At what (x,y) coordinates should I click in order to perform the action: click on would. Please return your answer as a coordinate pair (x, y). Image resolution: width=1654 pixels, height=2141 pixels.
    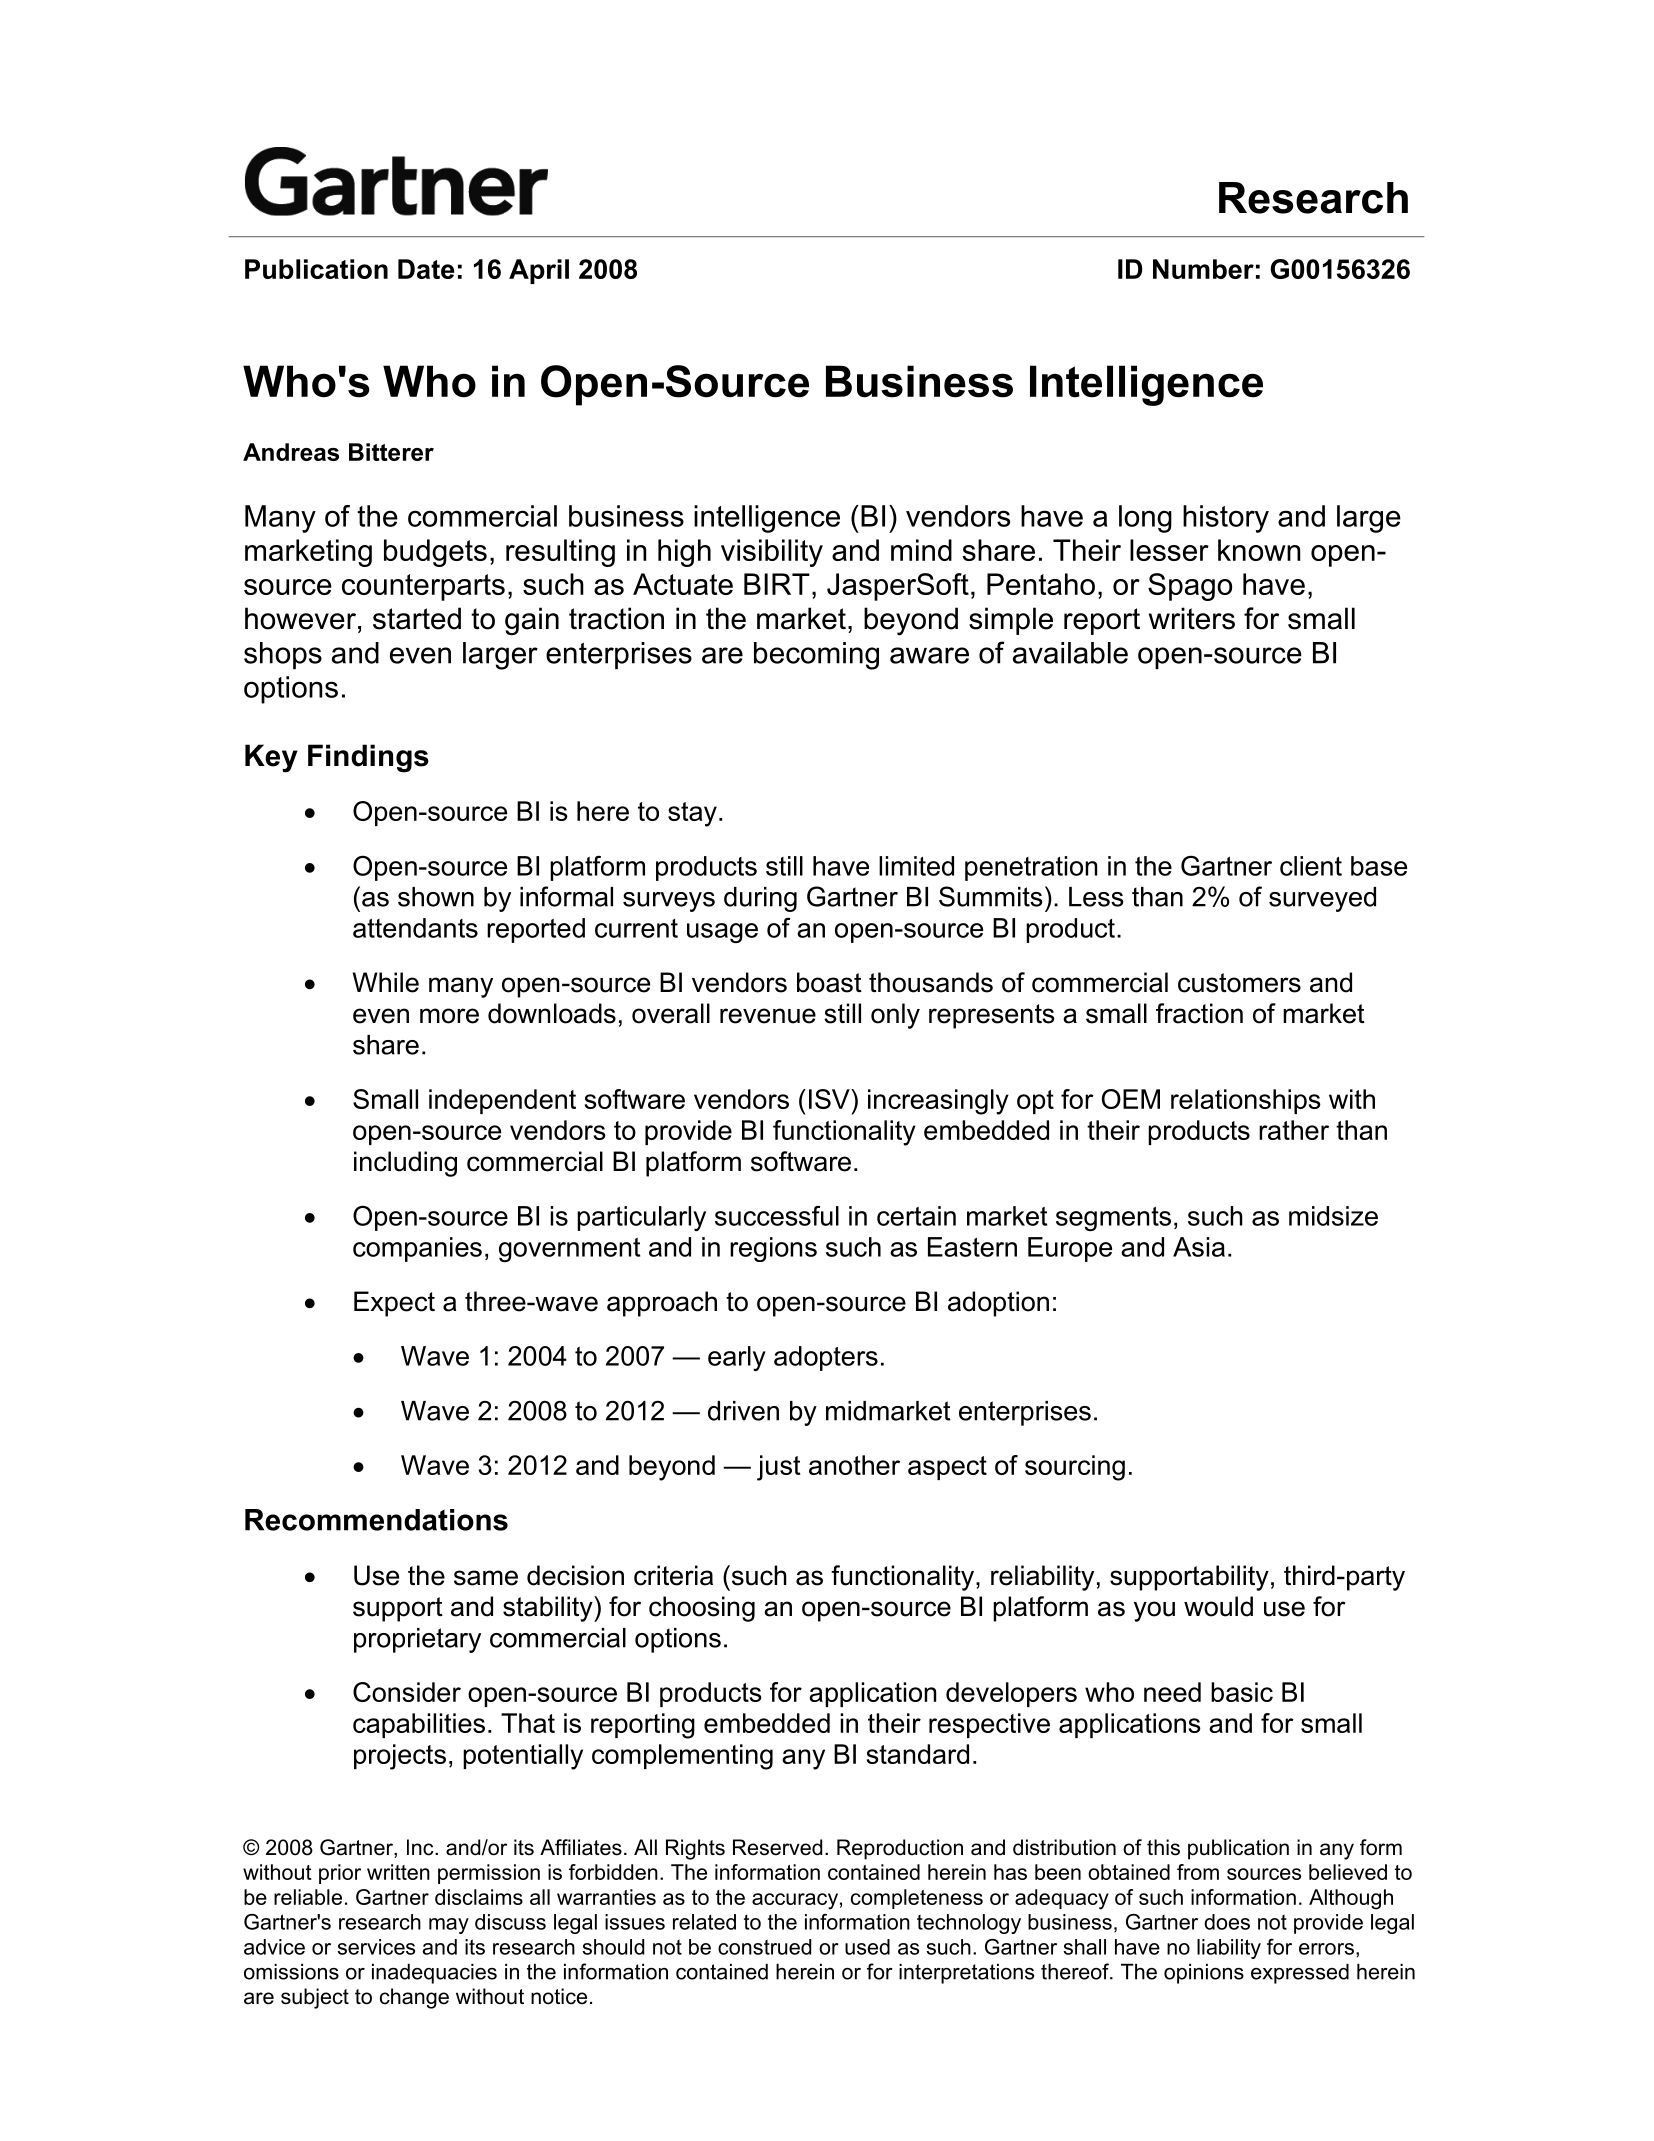
    Looking at the image, I should click on (1218, 1606).
